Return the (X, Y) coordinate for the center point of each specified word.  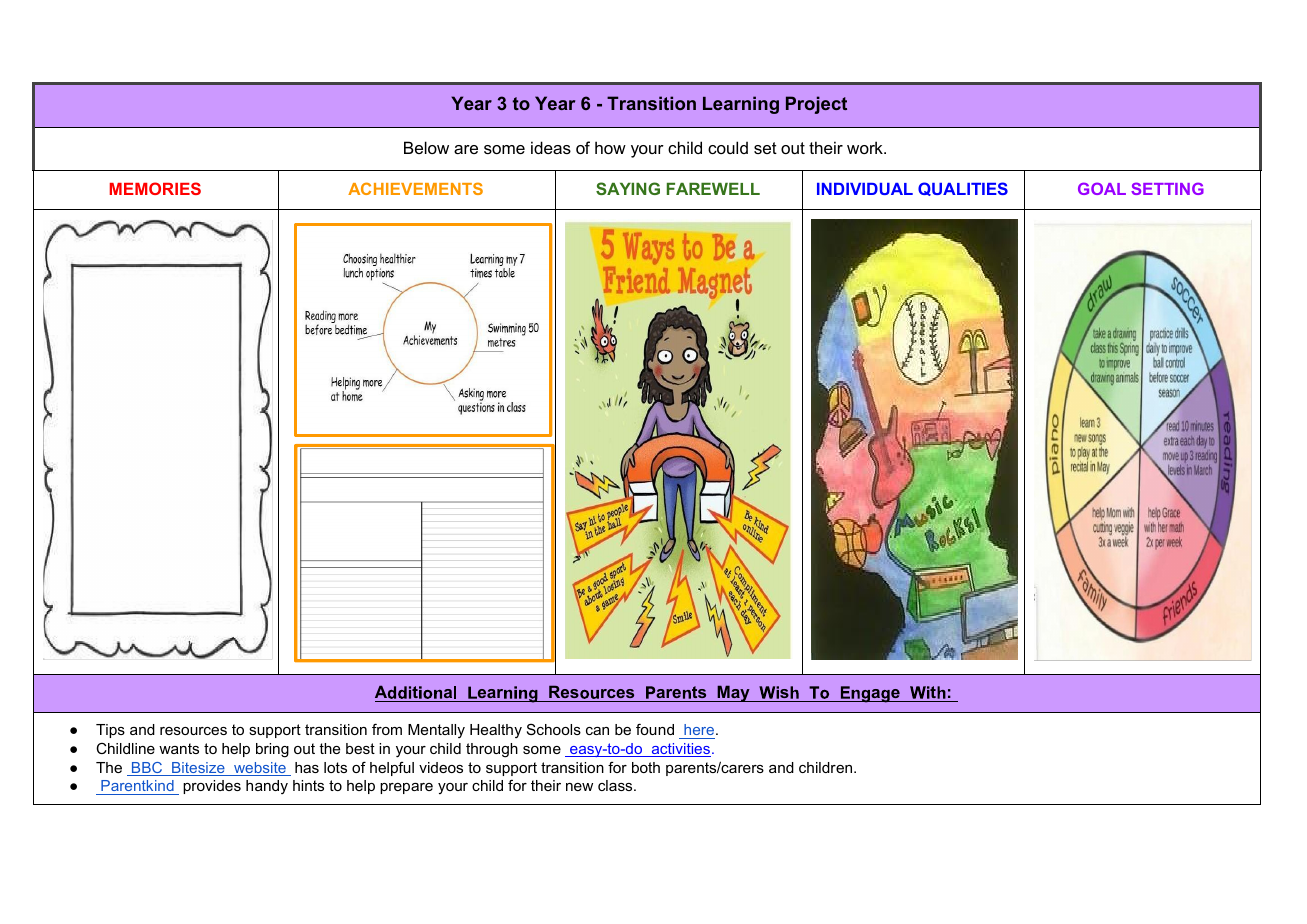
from (387, 729)
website (260, 769)
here (699, 729)
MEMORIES (155, 188)
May (733, 693)
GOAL (1102, 188)
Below (426, 147)
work (866, 147)
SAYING (628, 188)
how (610, 147)
